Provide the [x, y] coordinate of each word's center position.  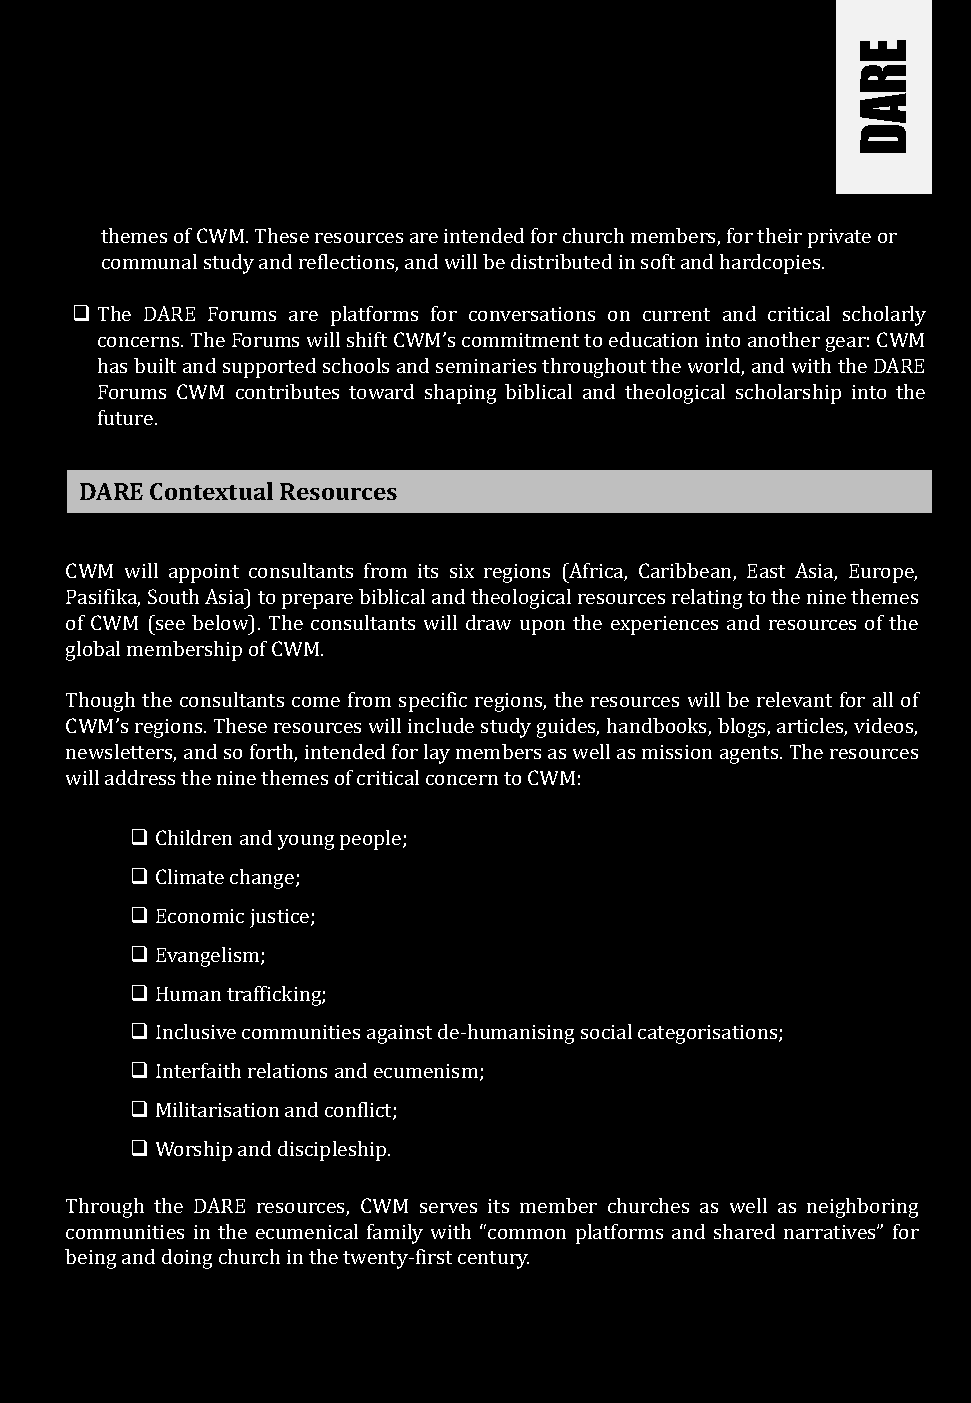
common [527, 1234]
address [140, 777]
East [766, 571]
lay [437, 754]
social [606, 1031]
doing [187, 1259]
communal [149, 261]
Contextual [211, 491]
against [399, 1034]
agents [750, 755]
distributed [561, 261]
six [462, 571]
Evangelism [209, 957]
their [779, 235]
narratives [831, 1232]
